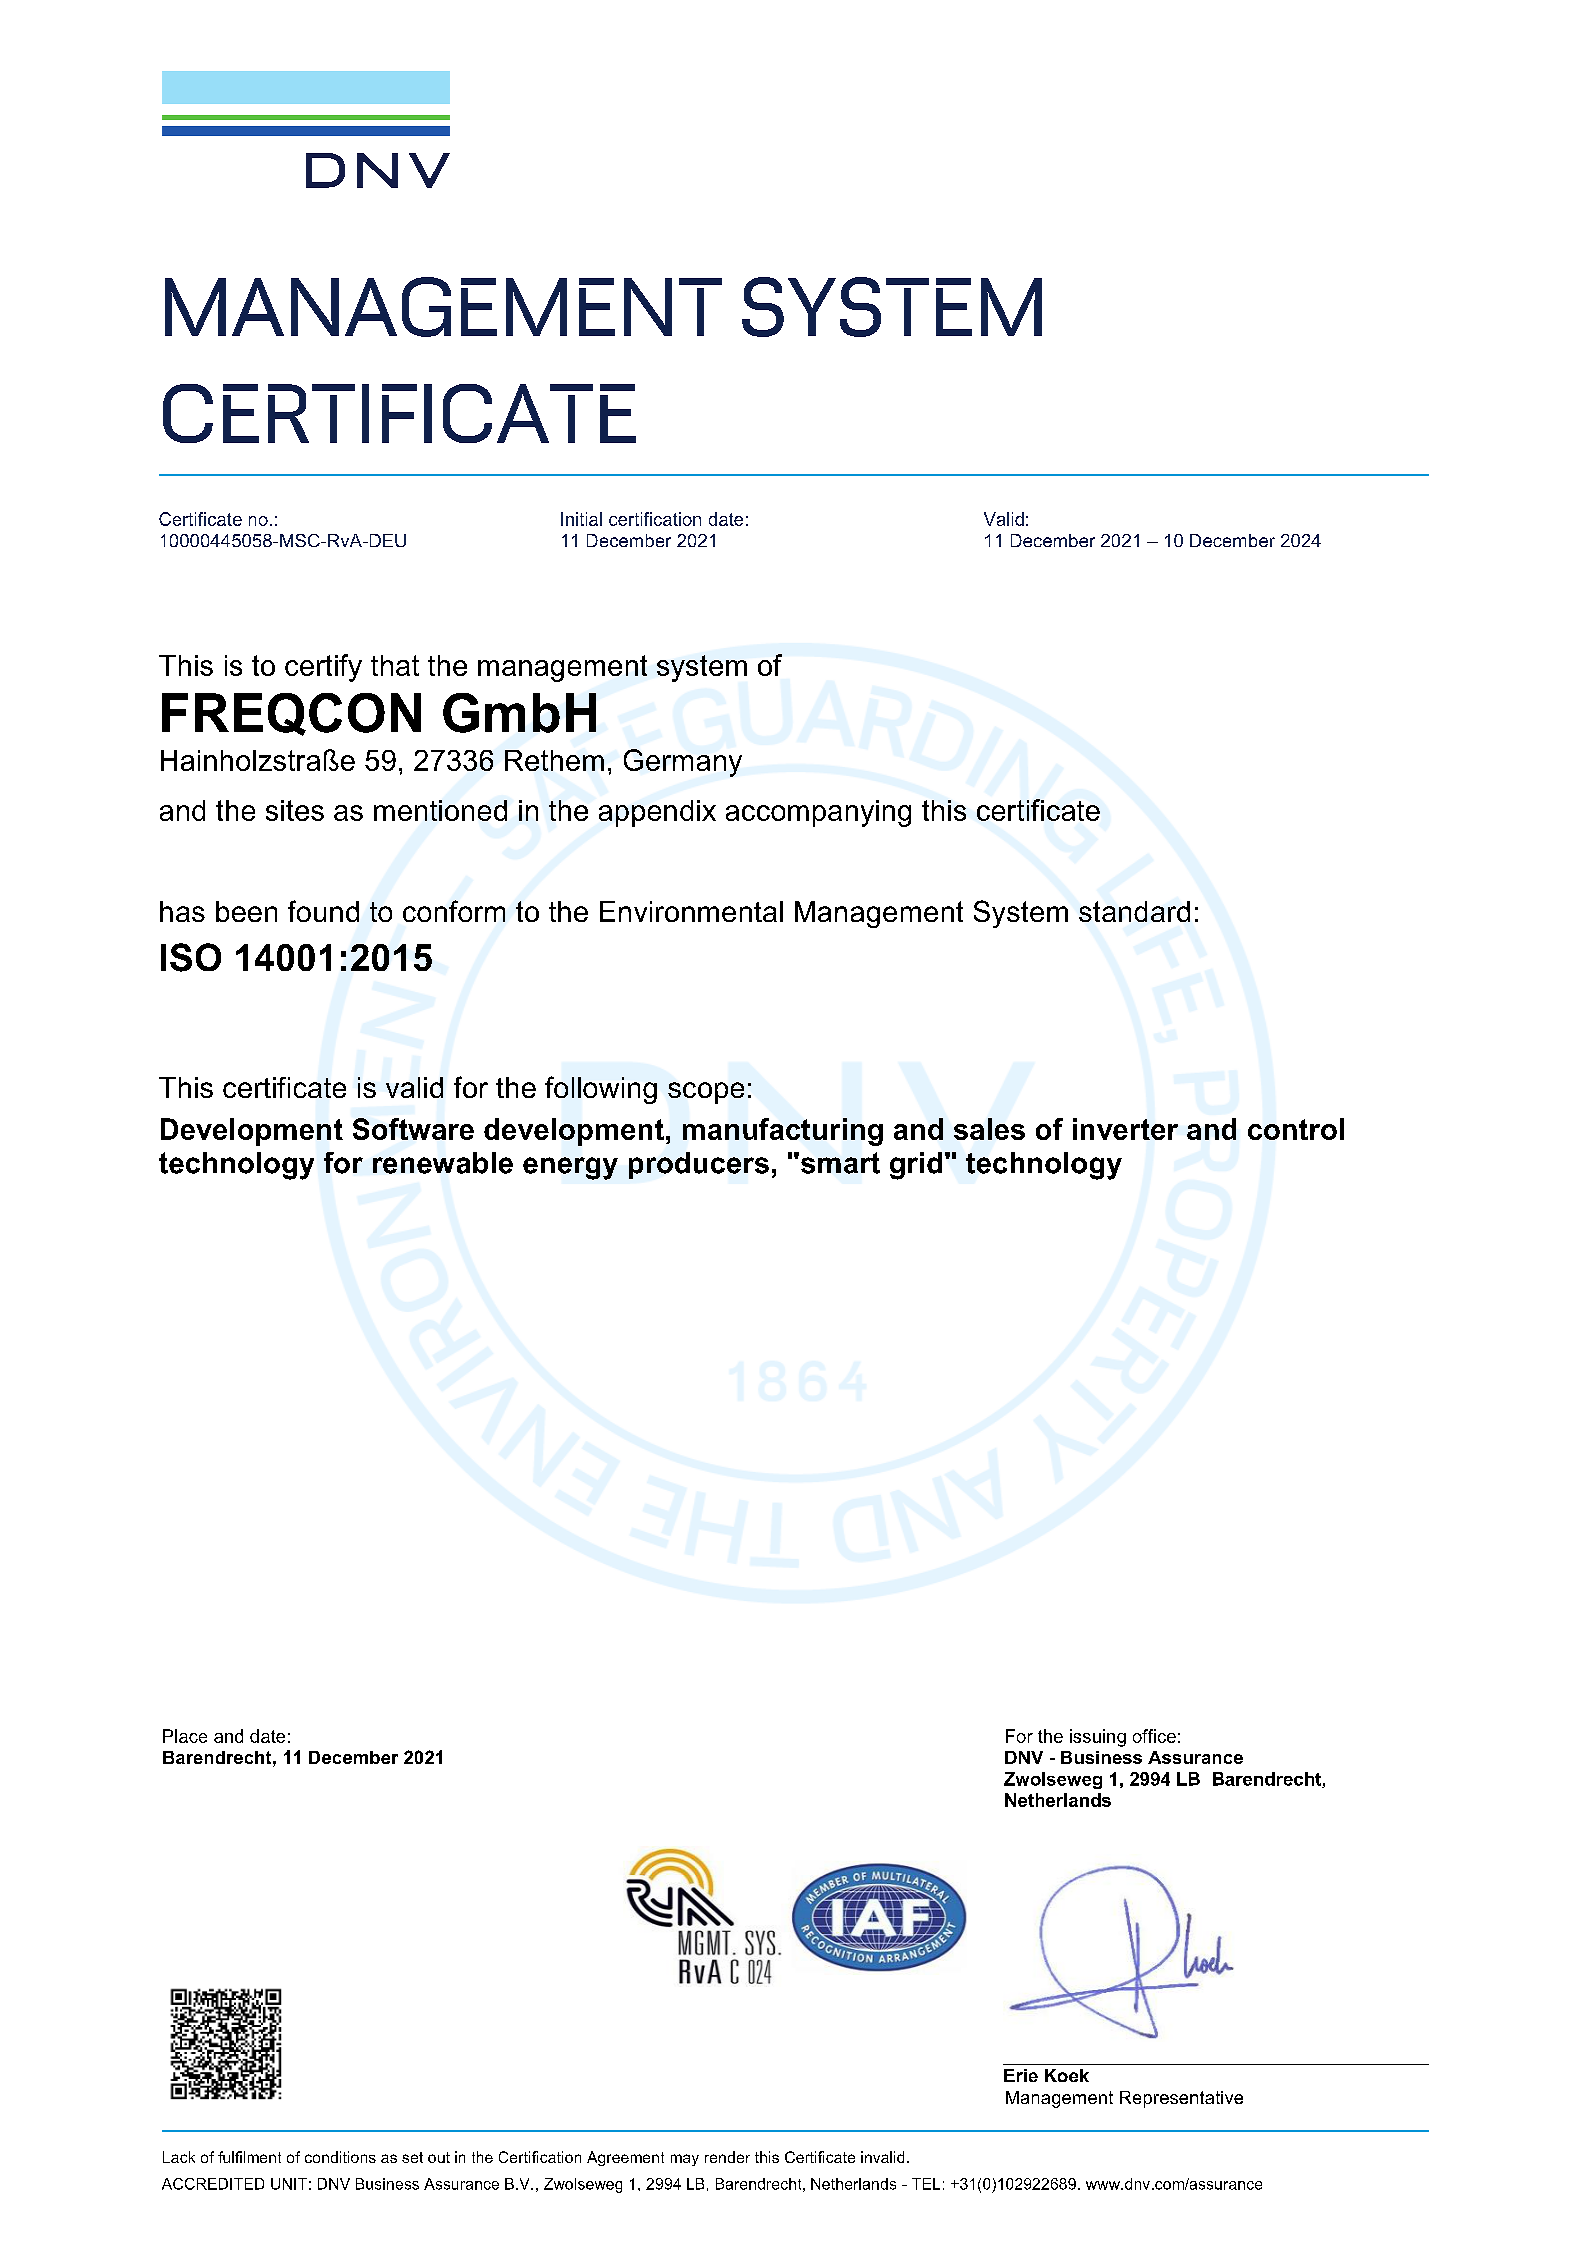 Image resolution: width=1589 pixels, height=2247 pixels. What do you see at coordinates (340, 2157) in the screenshot?
I see `conditions` at bounding box center [340, 2157].
